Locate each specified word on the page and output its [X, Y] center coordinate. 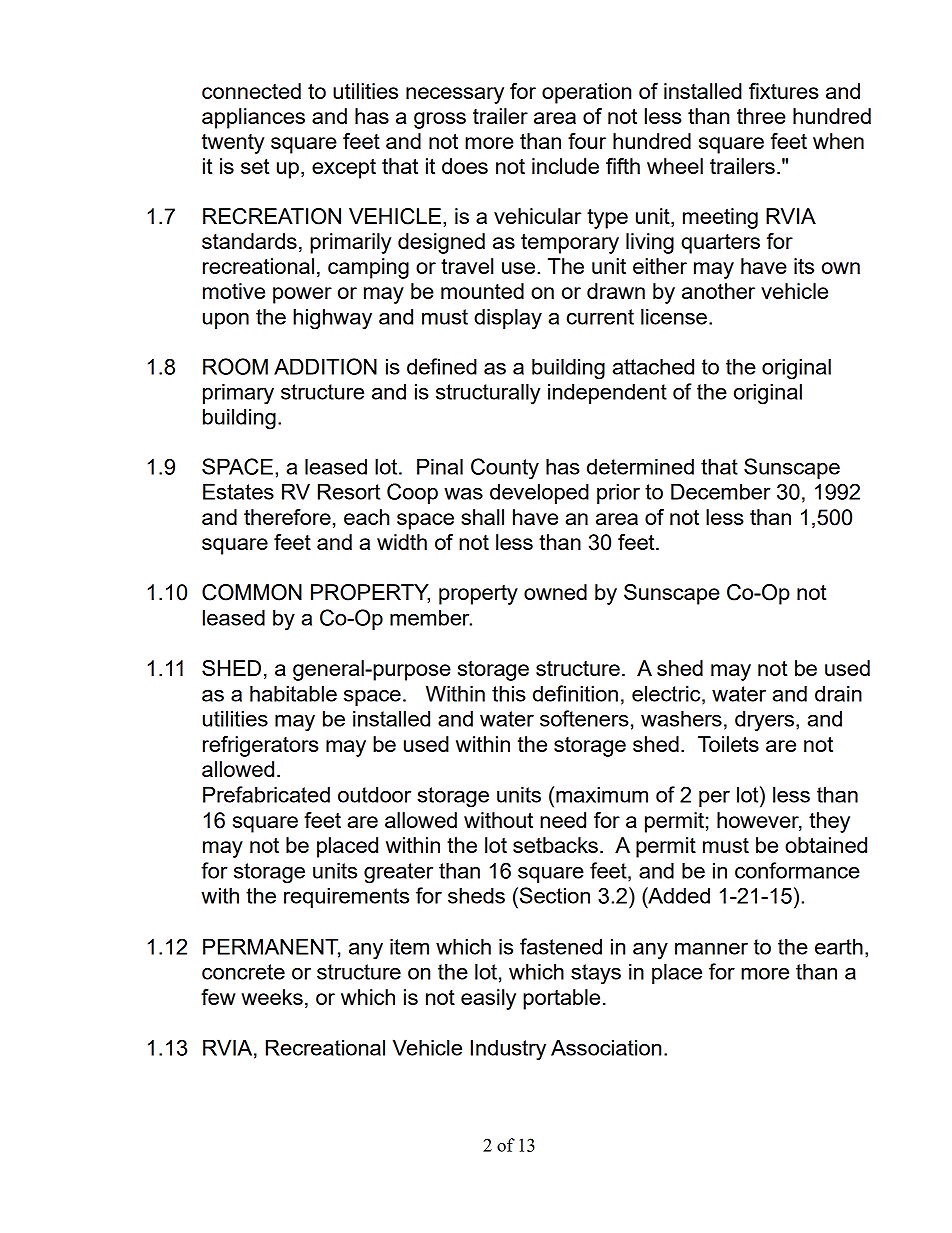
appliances [253, 118]
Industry [508, 1050]
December [721, 491]
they [829, 822]
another [718, 291]
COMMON [252, 592]
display [508, 319]
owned [555, 592]
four [587, 141]
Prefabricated [266, 794]
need [563, 820]
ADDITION [325, 366]
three [761, 116]
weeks [272, 997]
